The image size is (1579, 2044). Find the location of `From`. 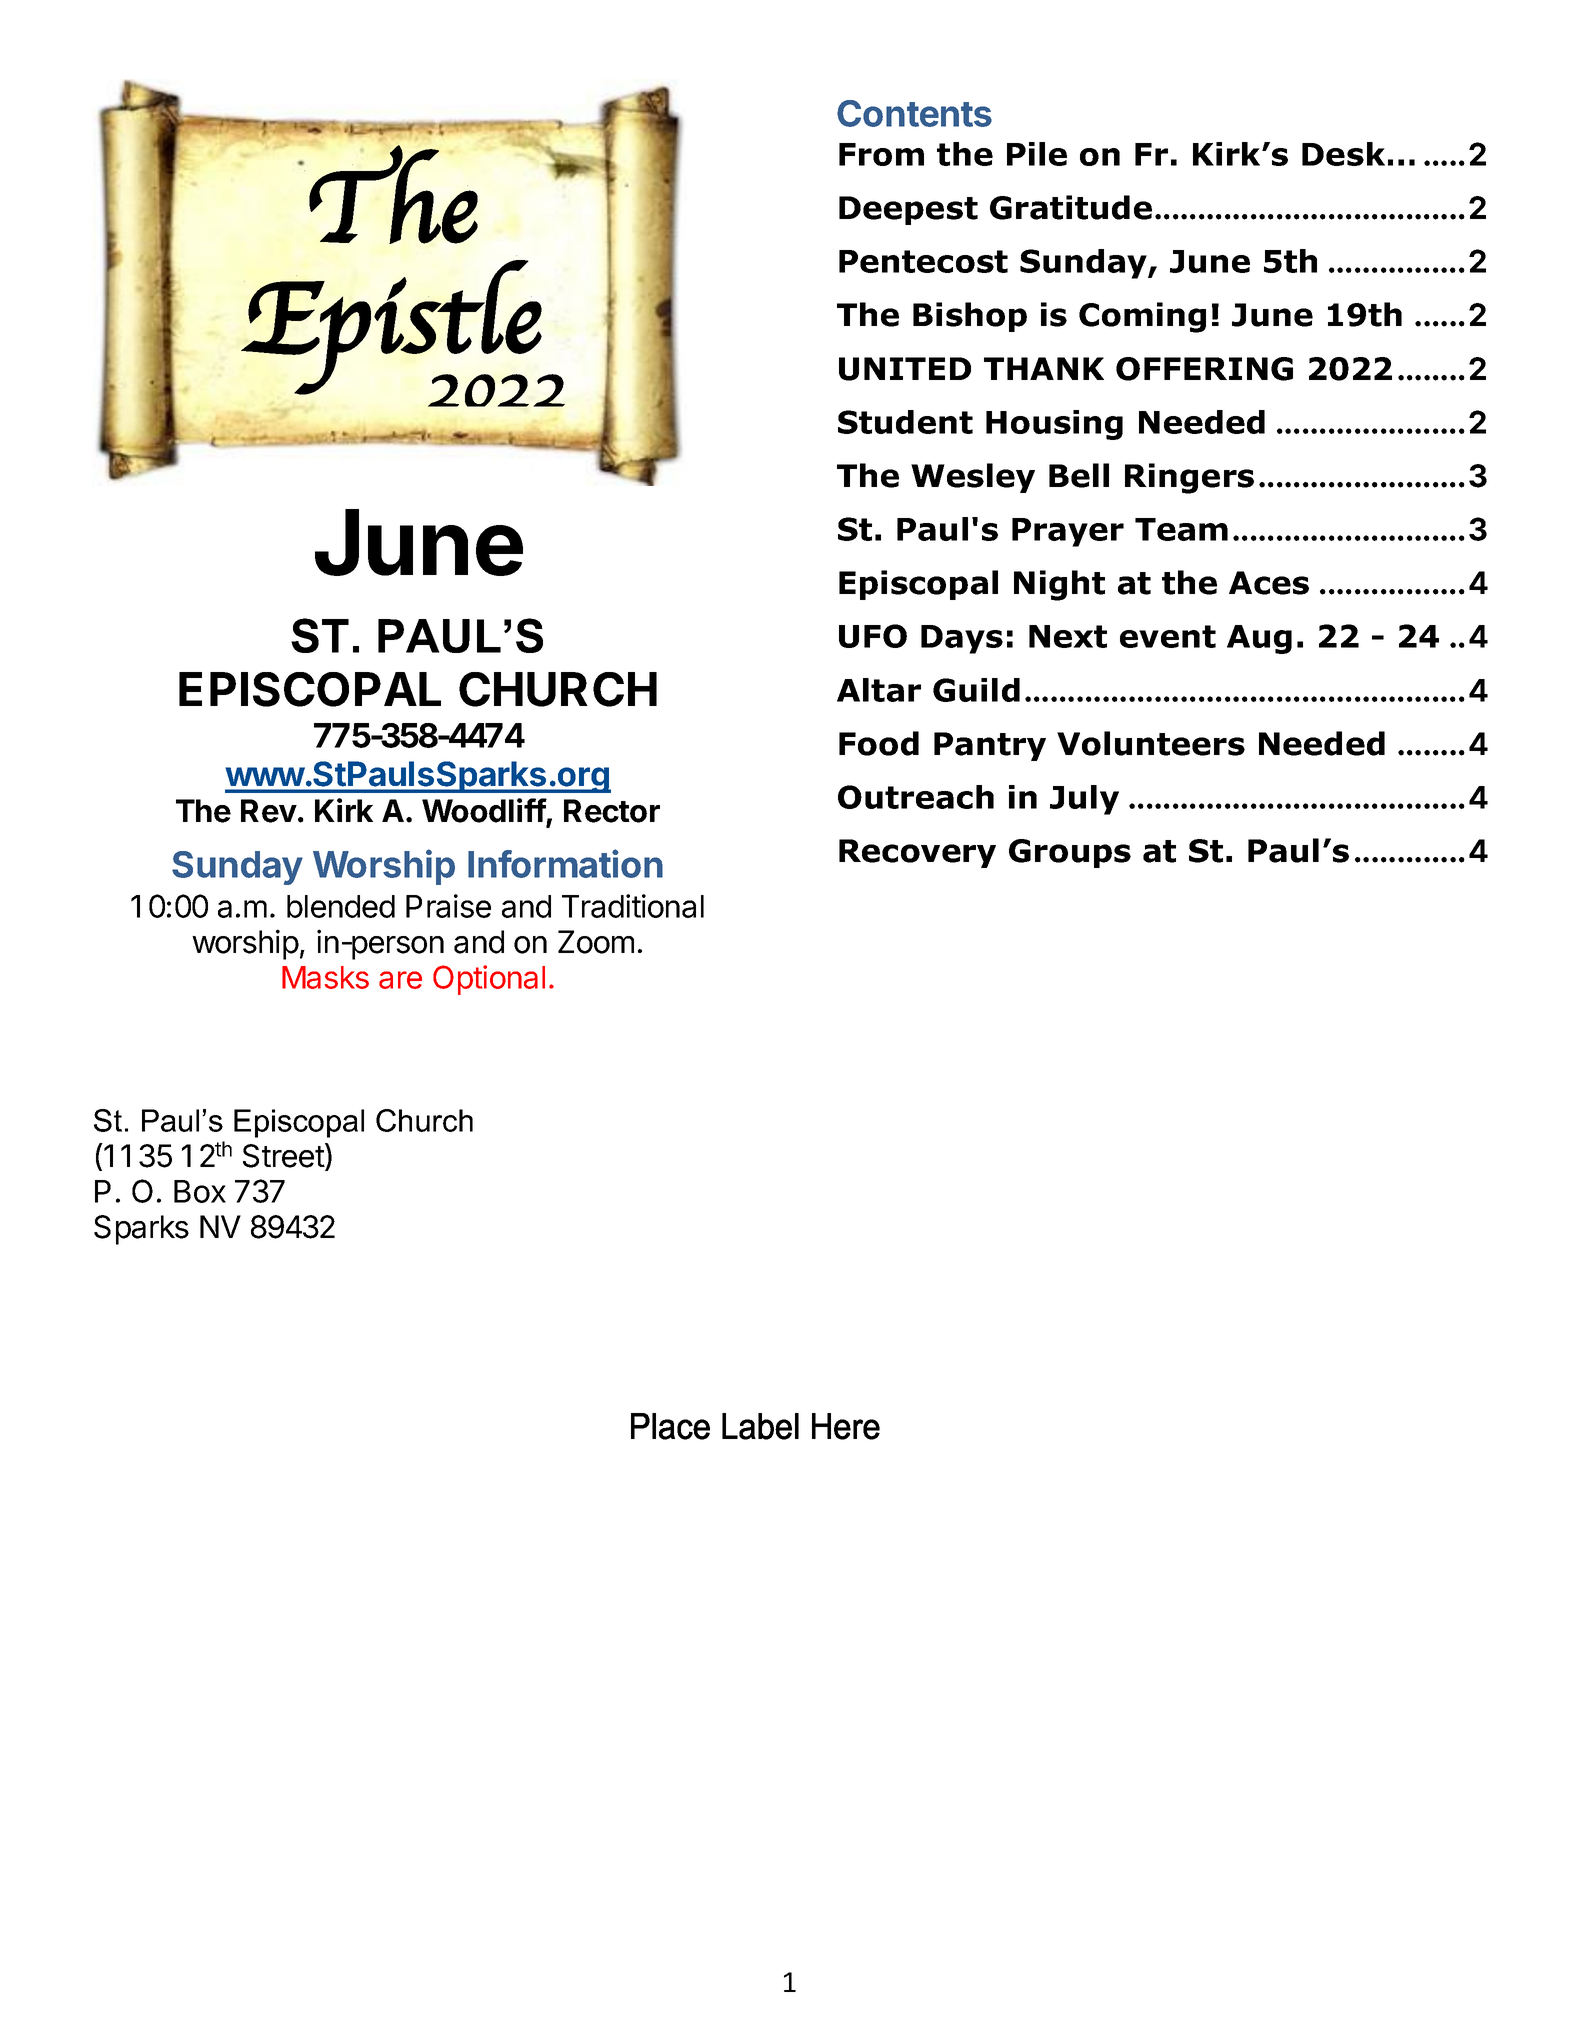

From is located at coordinates (881, 154).
